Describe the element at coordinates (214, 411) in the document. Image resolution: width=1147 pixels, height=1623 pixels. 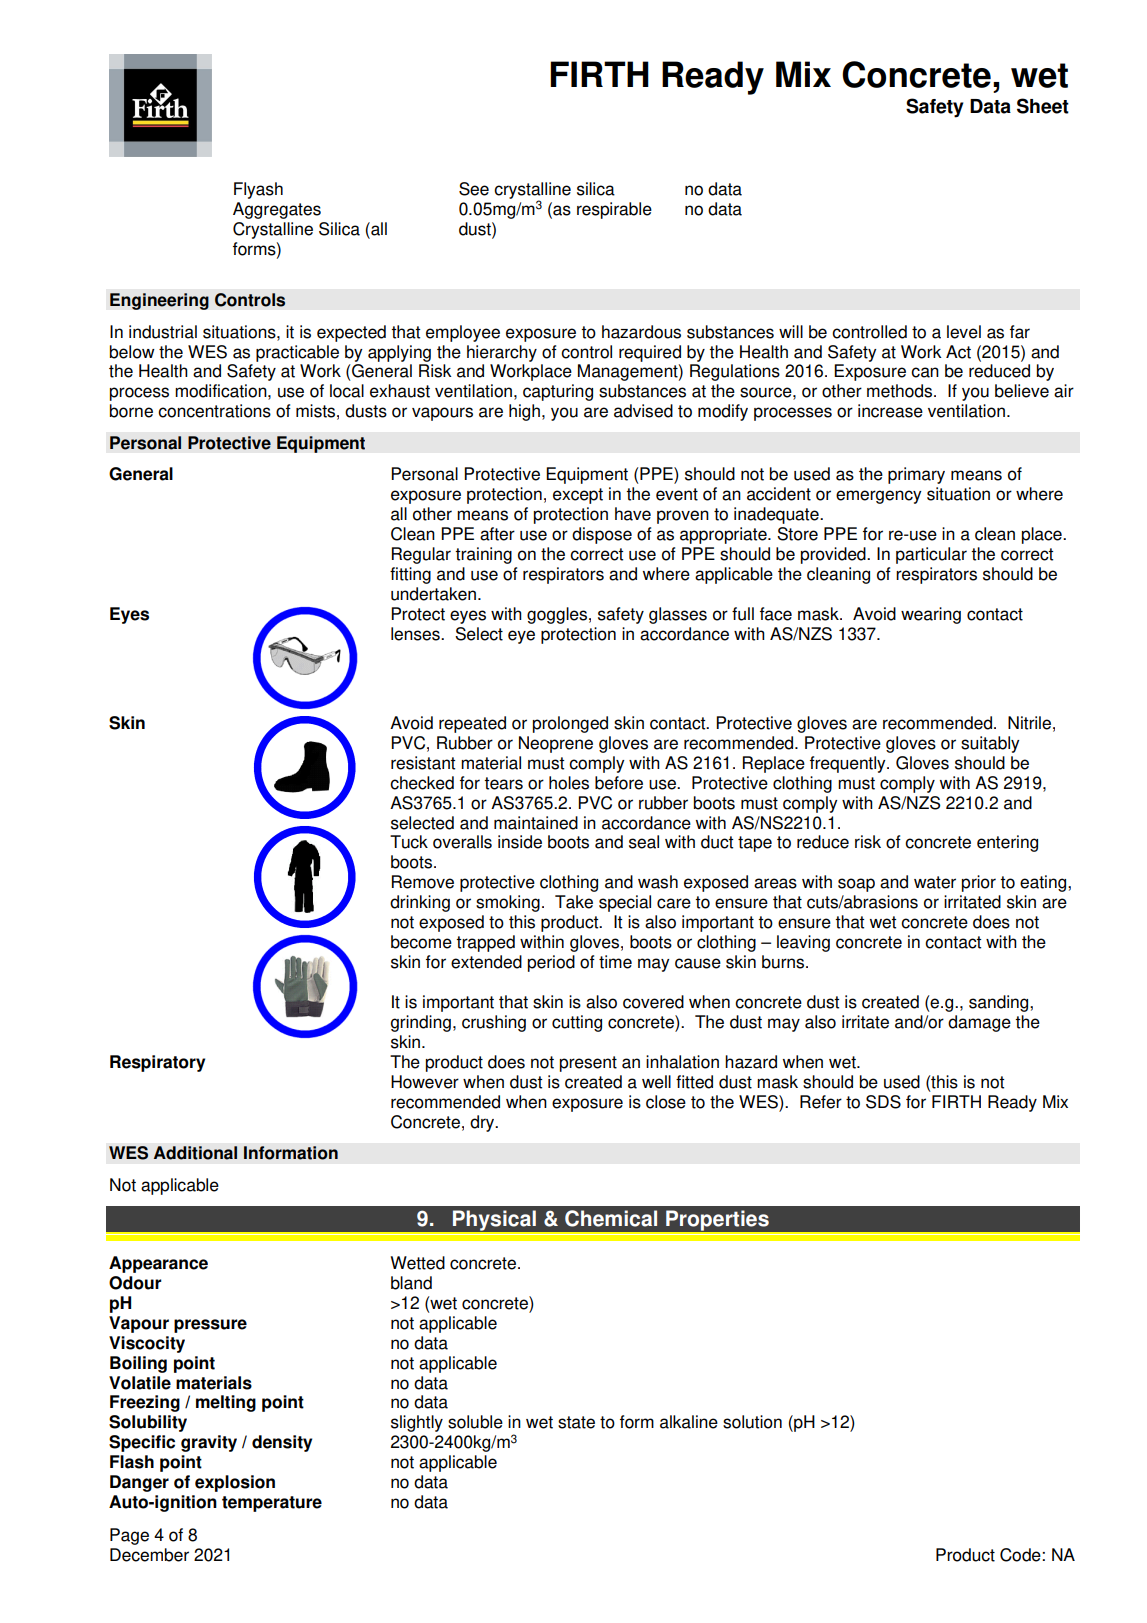
I see `concentrations` at that location.
